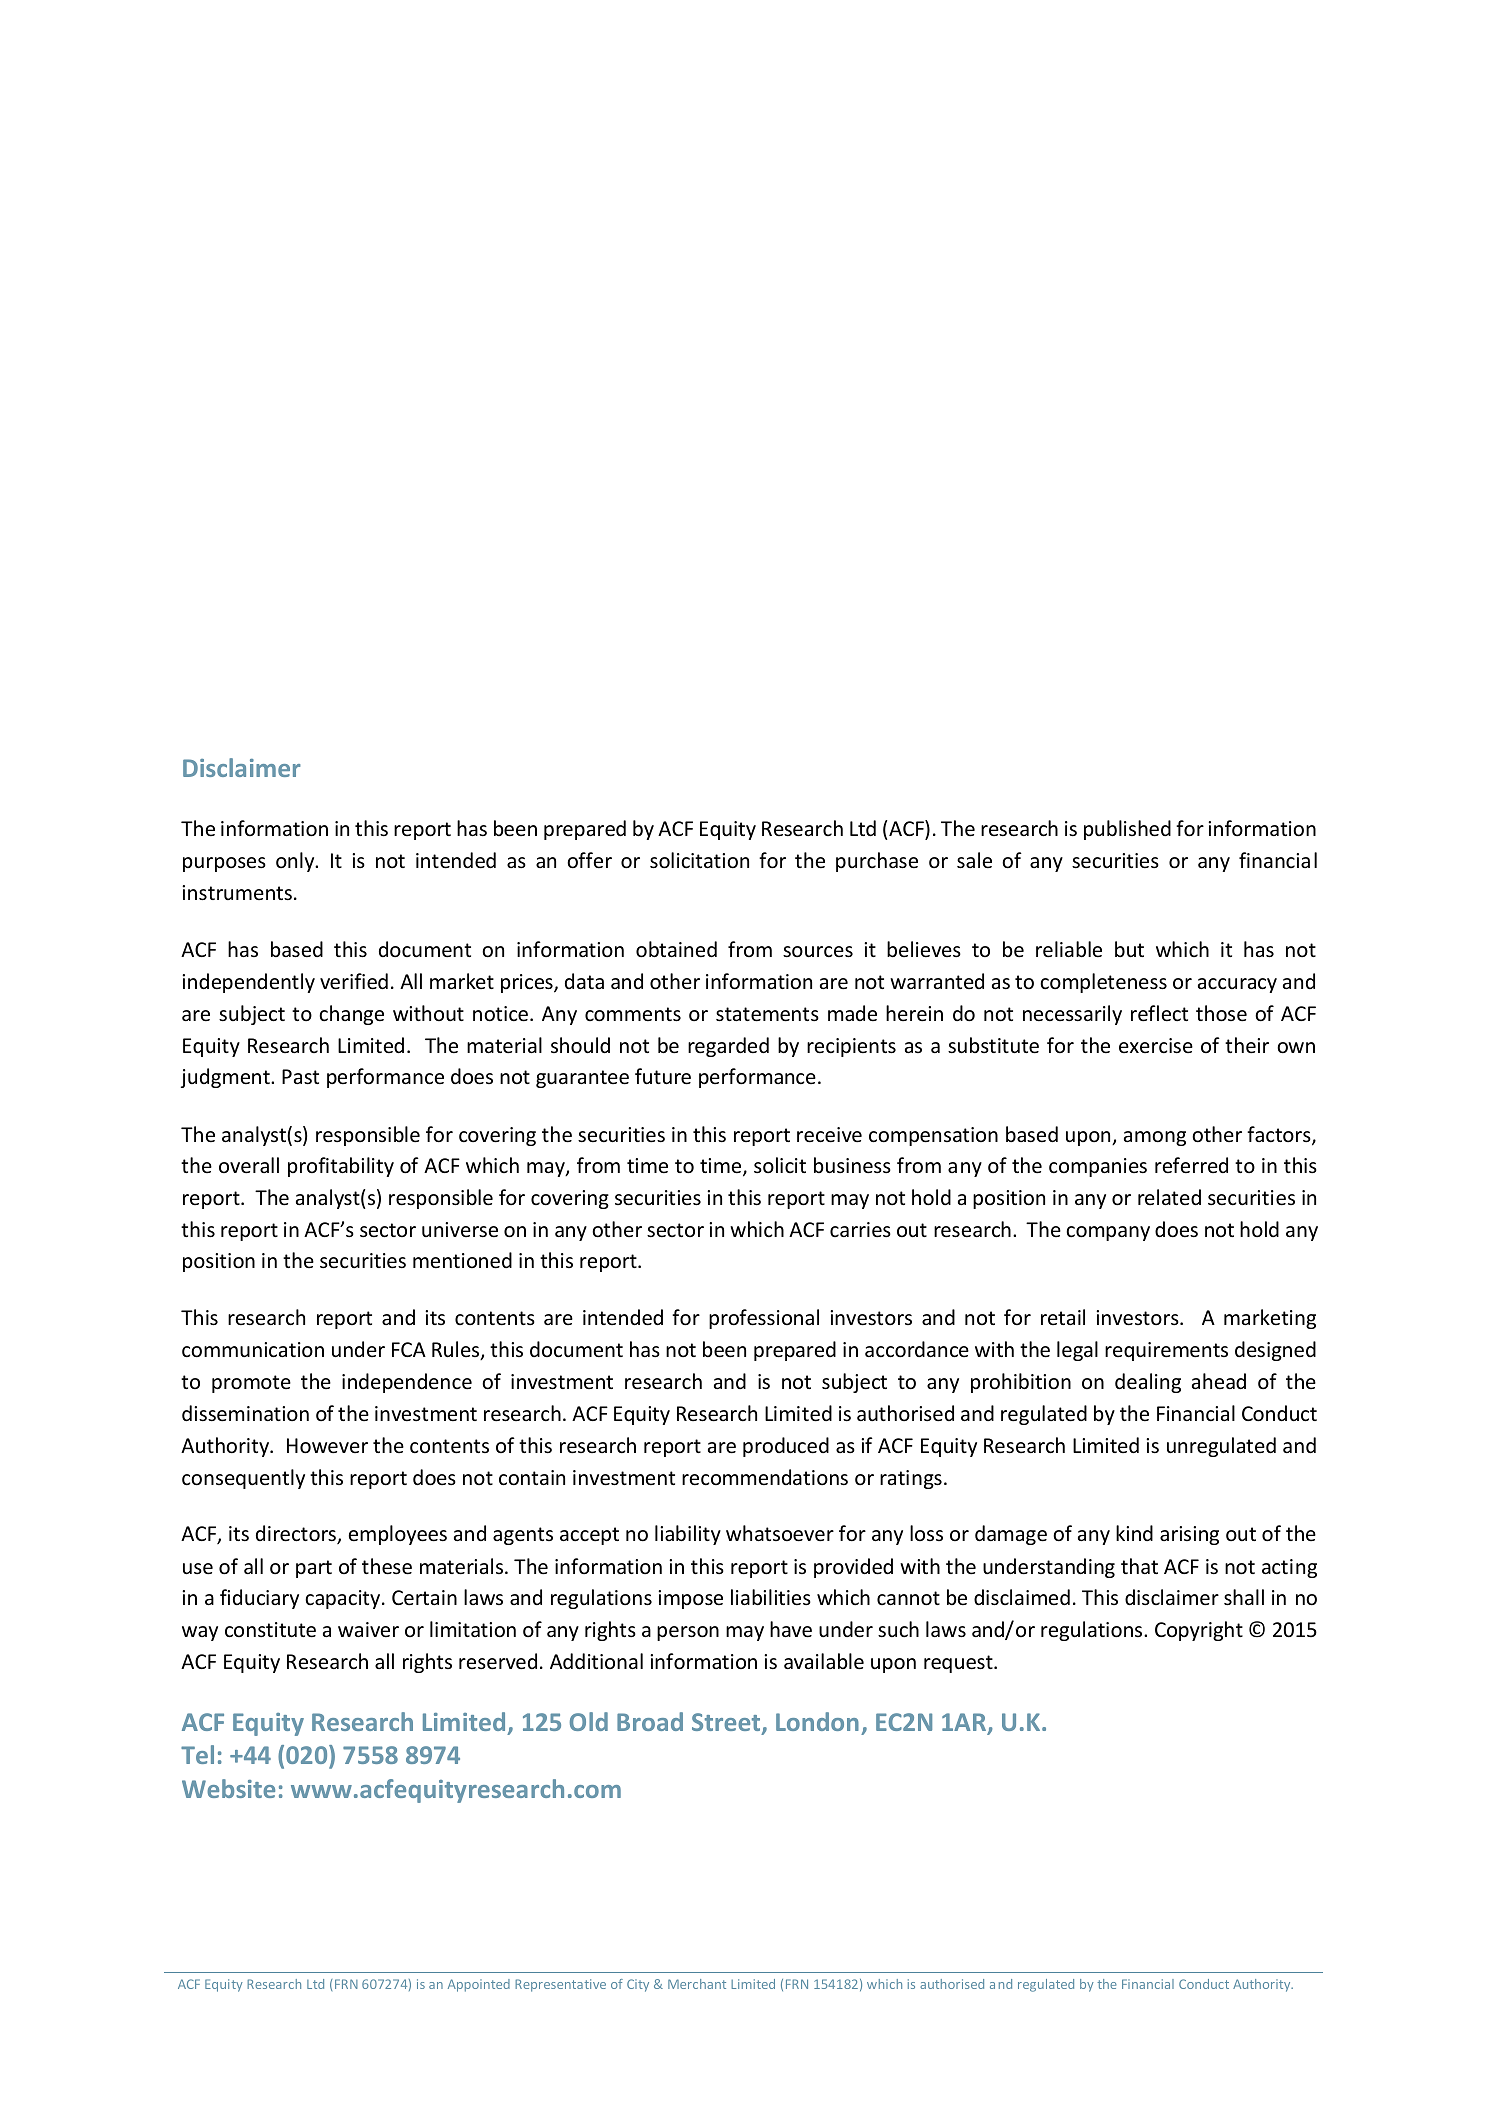  I want to click on waiver, so click(368, 1630).
